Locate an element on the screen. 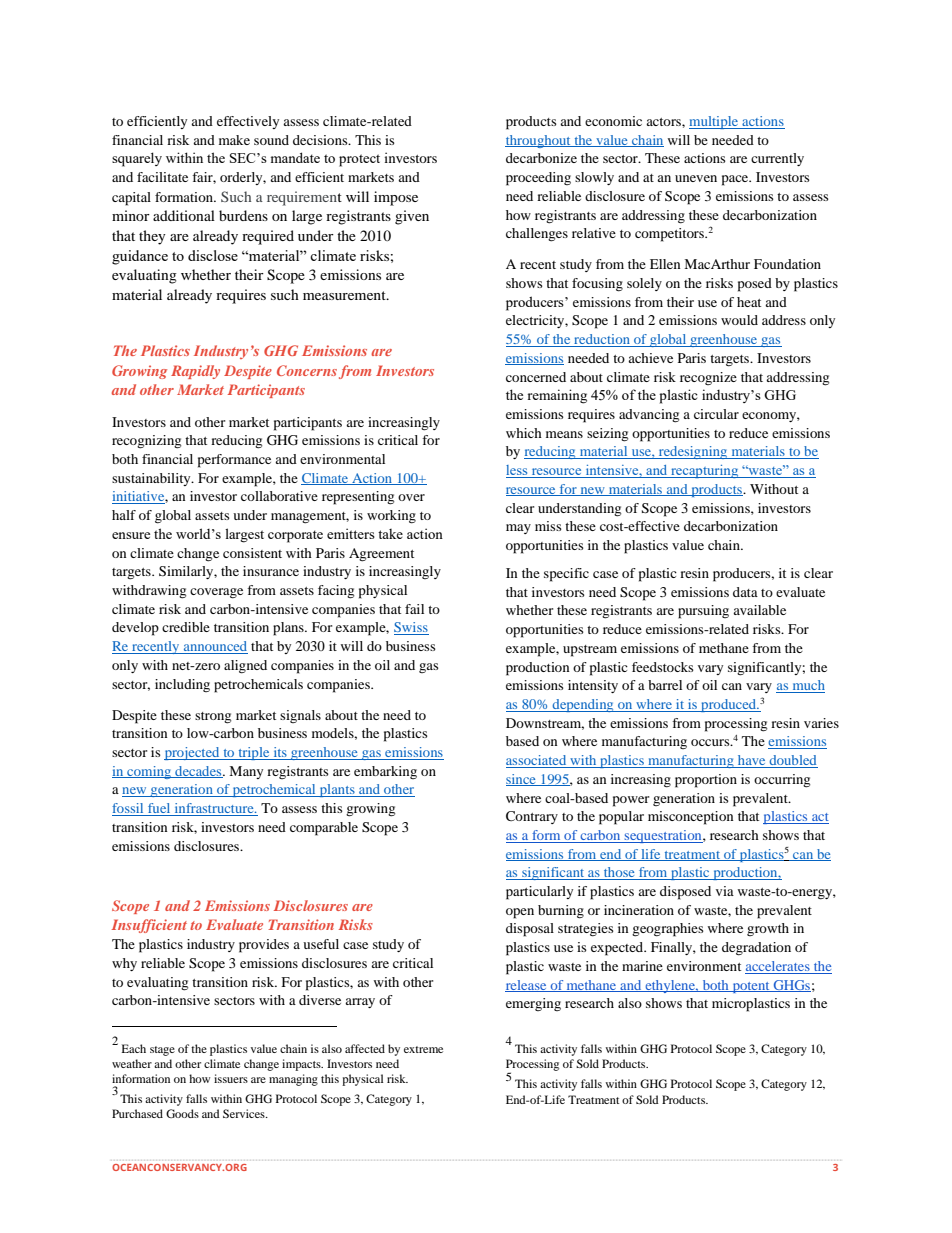  throughout is located at coordinates (539, 141).
